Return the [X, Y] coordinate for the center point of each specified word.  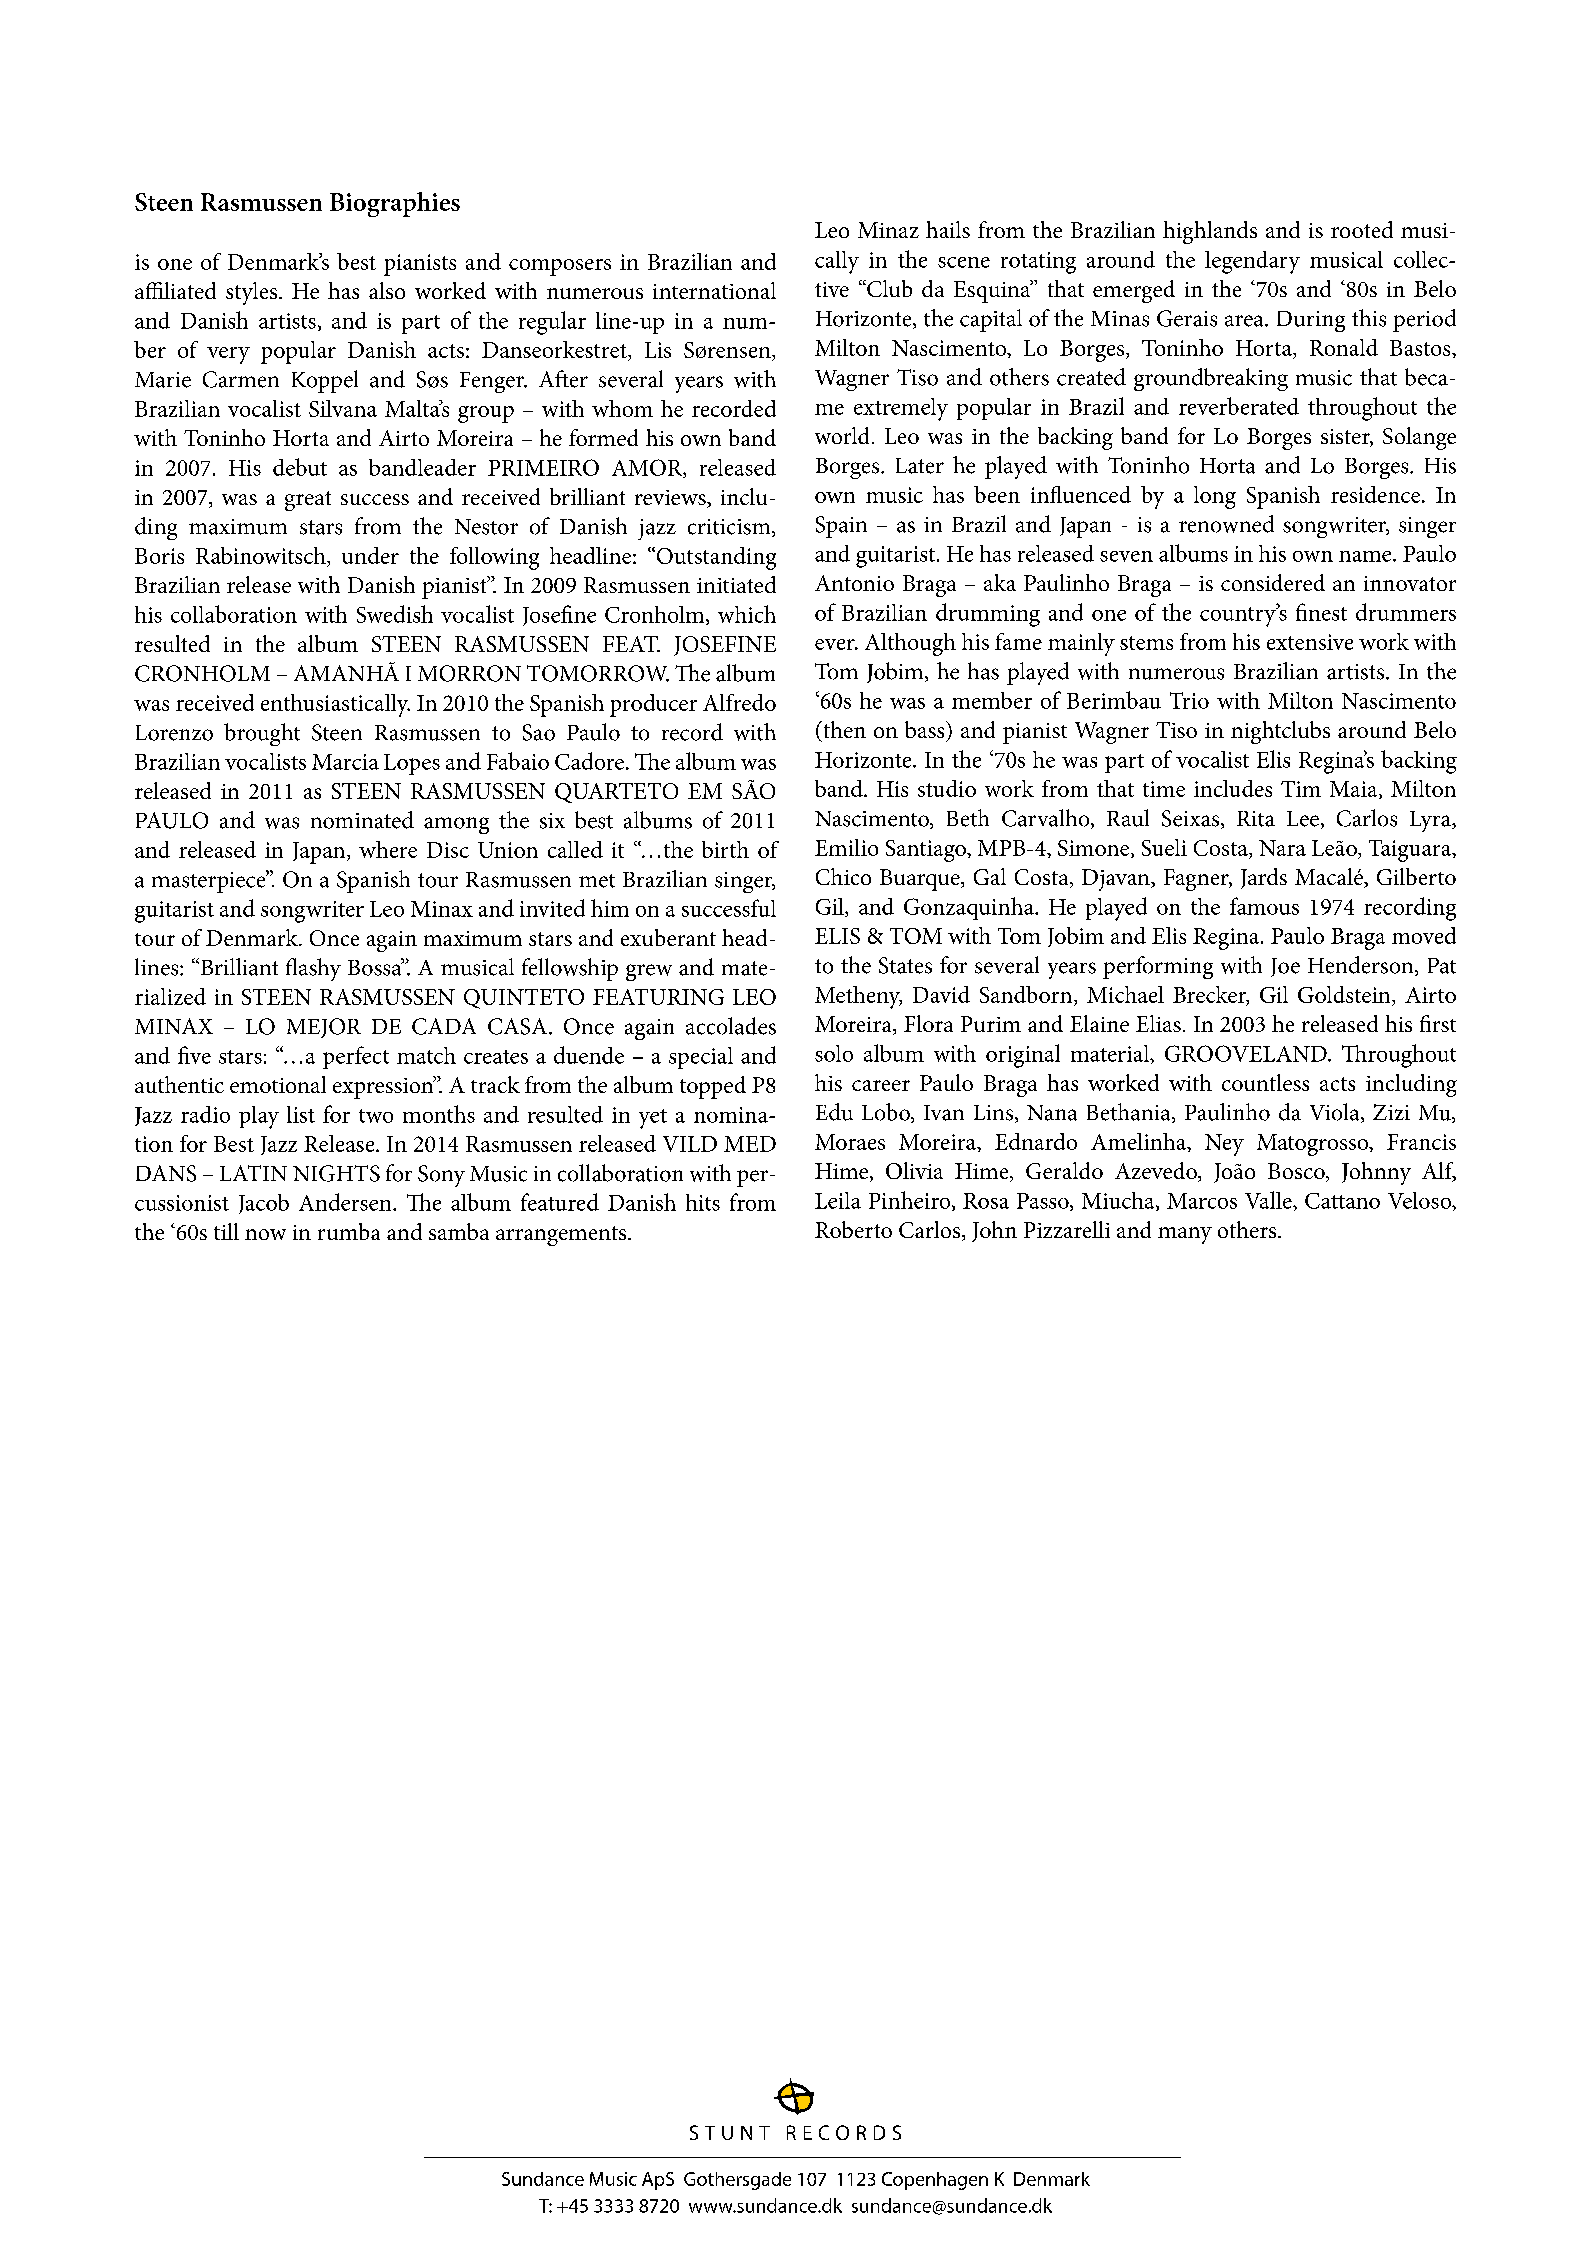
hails [948, 229]
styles [251, 293]
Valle [1269, 1200]
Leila [838, 1200]
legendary [1252, 262]
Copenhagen [935, 2181]
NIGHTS [336, 1173]
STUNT [730, 2132]
